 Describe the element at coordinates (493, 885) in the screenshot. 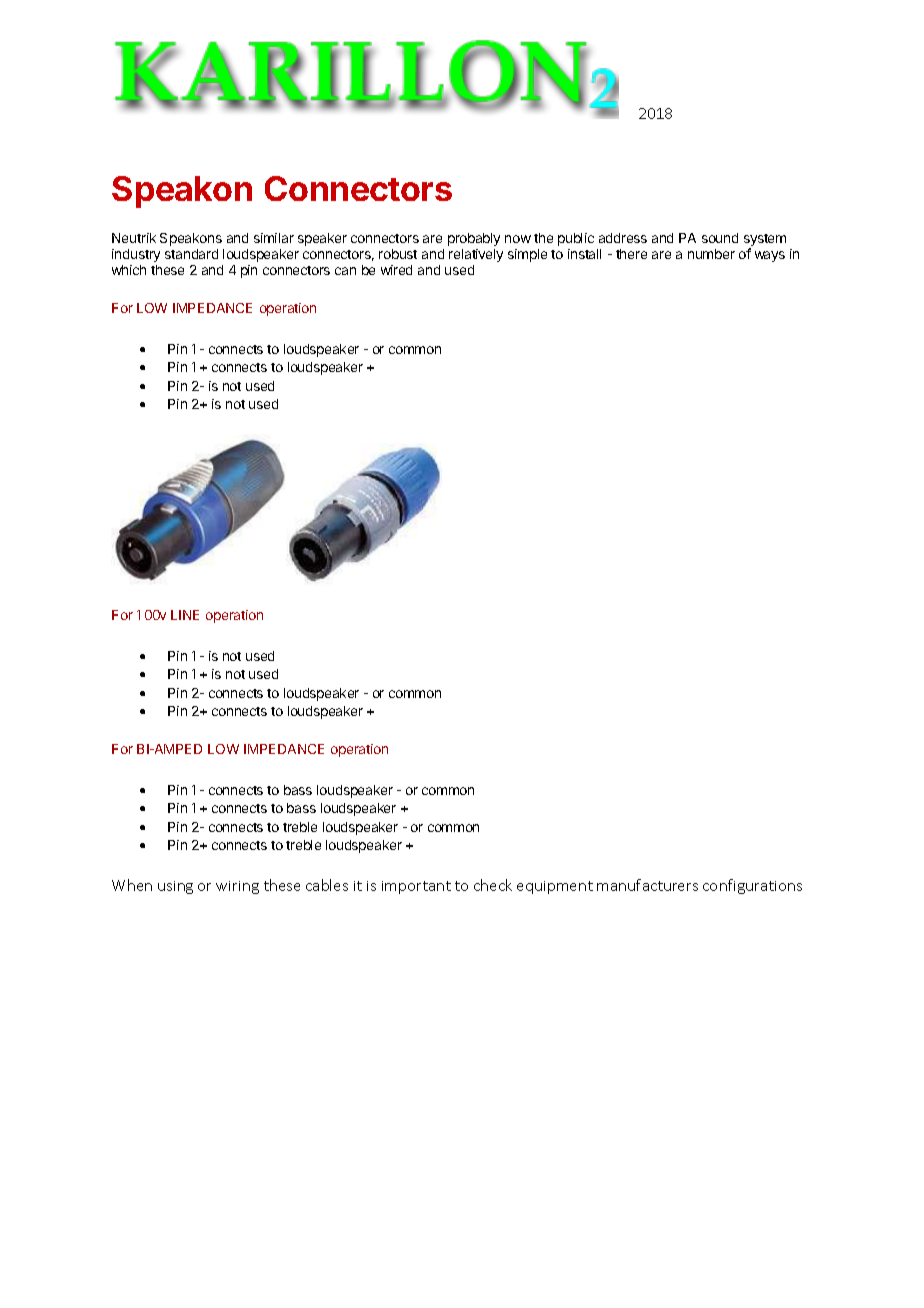

I see `check` at that location.
